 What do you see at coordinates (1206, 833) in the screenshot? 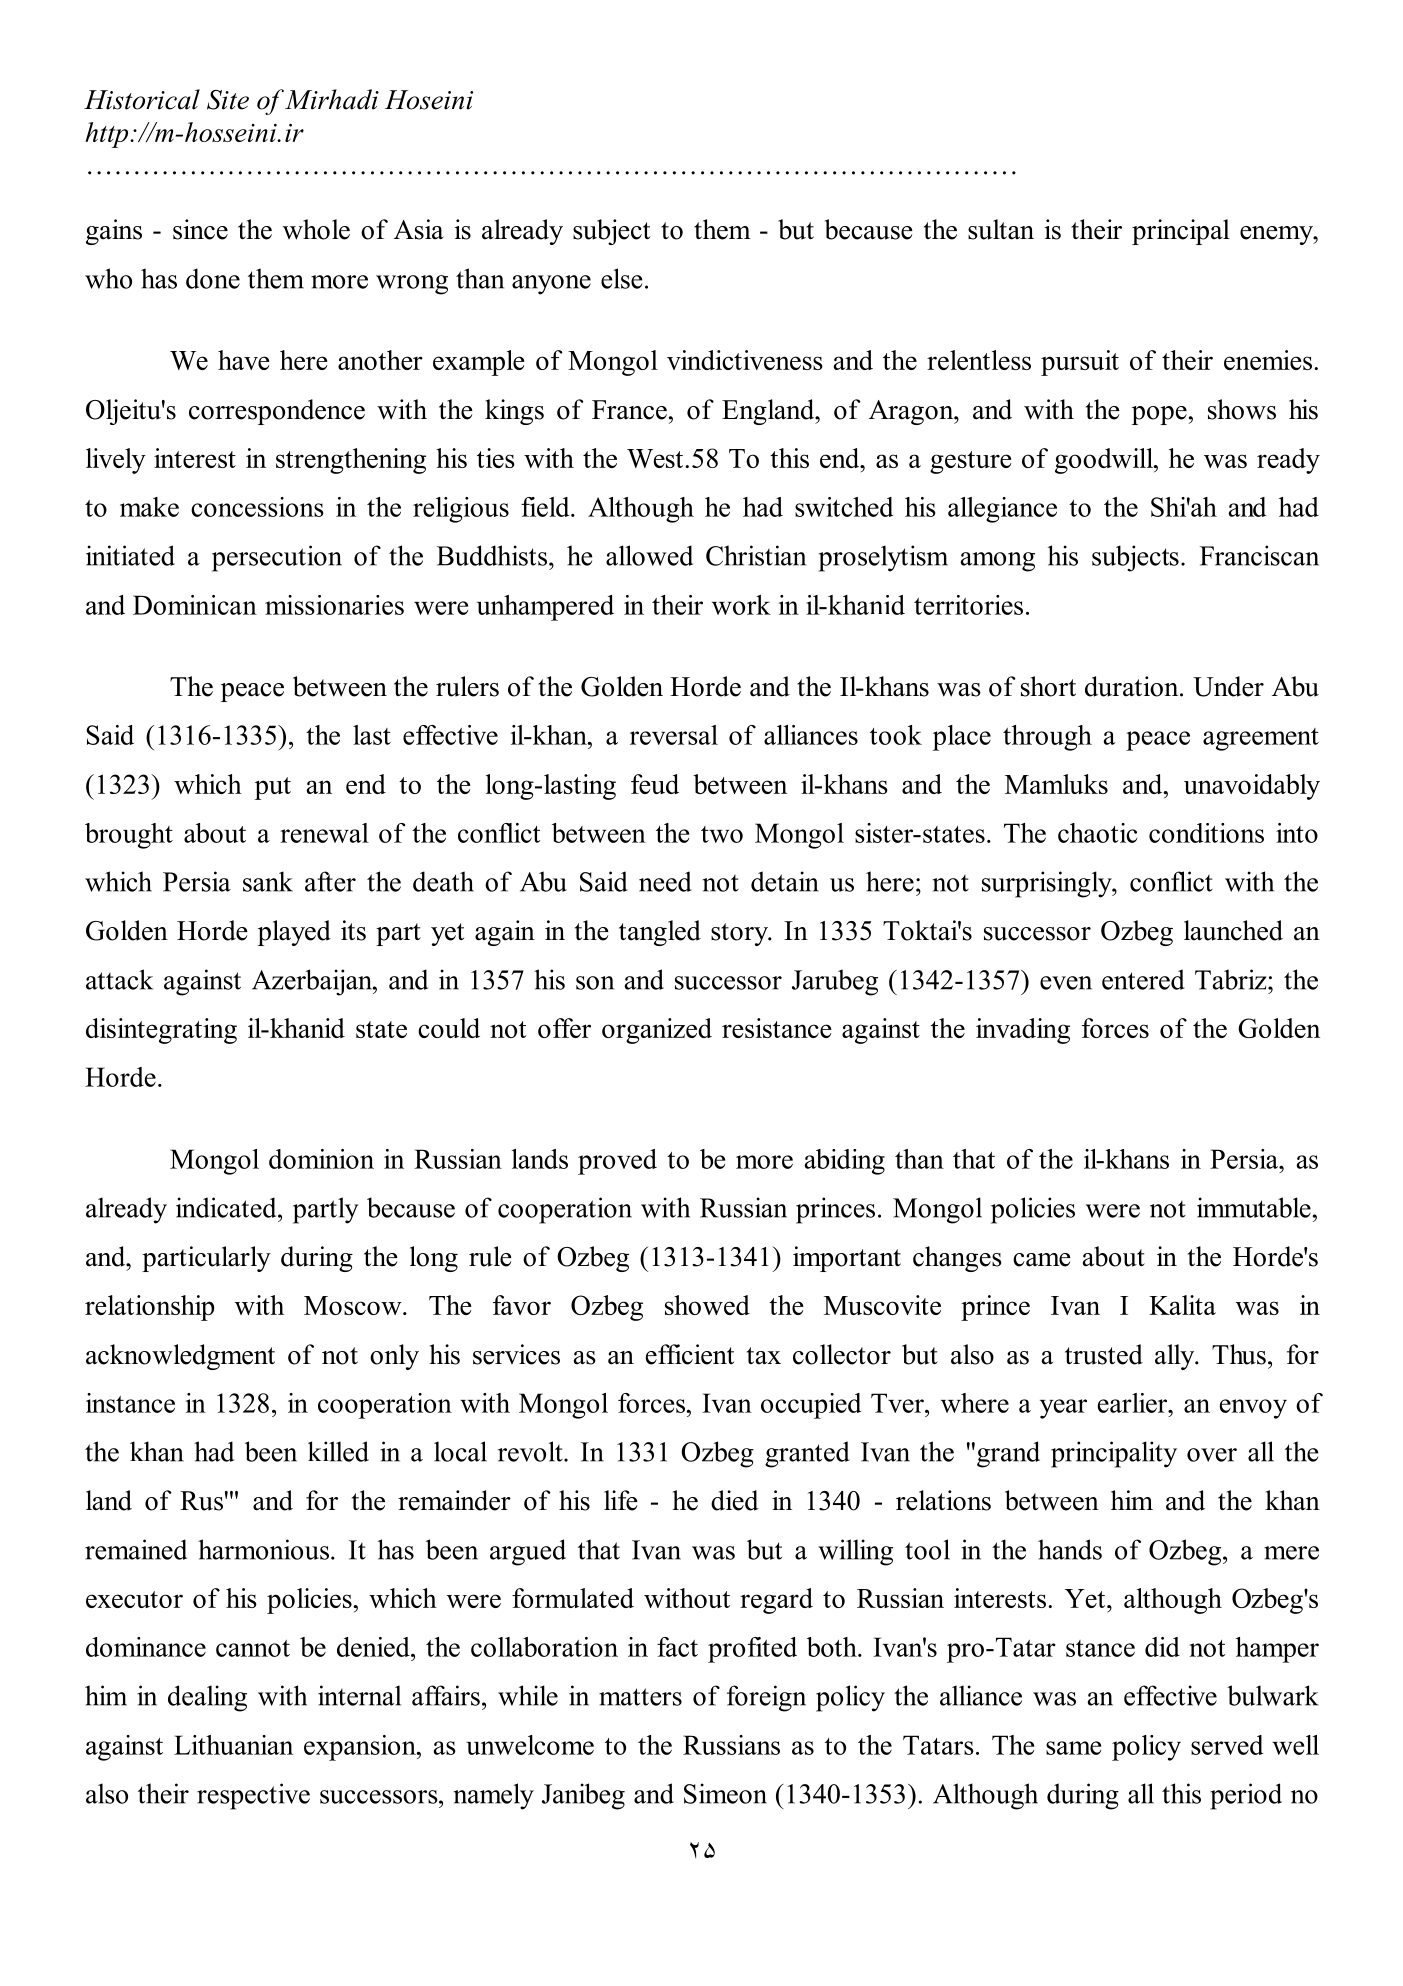
I see `conditions` at bounding box center [1206, 833].
